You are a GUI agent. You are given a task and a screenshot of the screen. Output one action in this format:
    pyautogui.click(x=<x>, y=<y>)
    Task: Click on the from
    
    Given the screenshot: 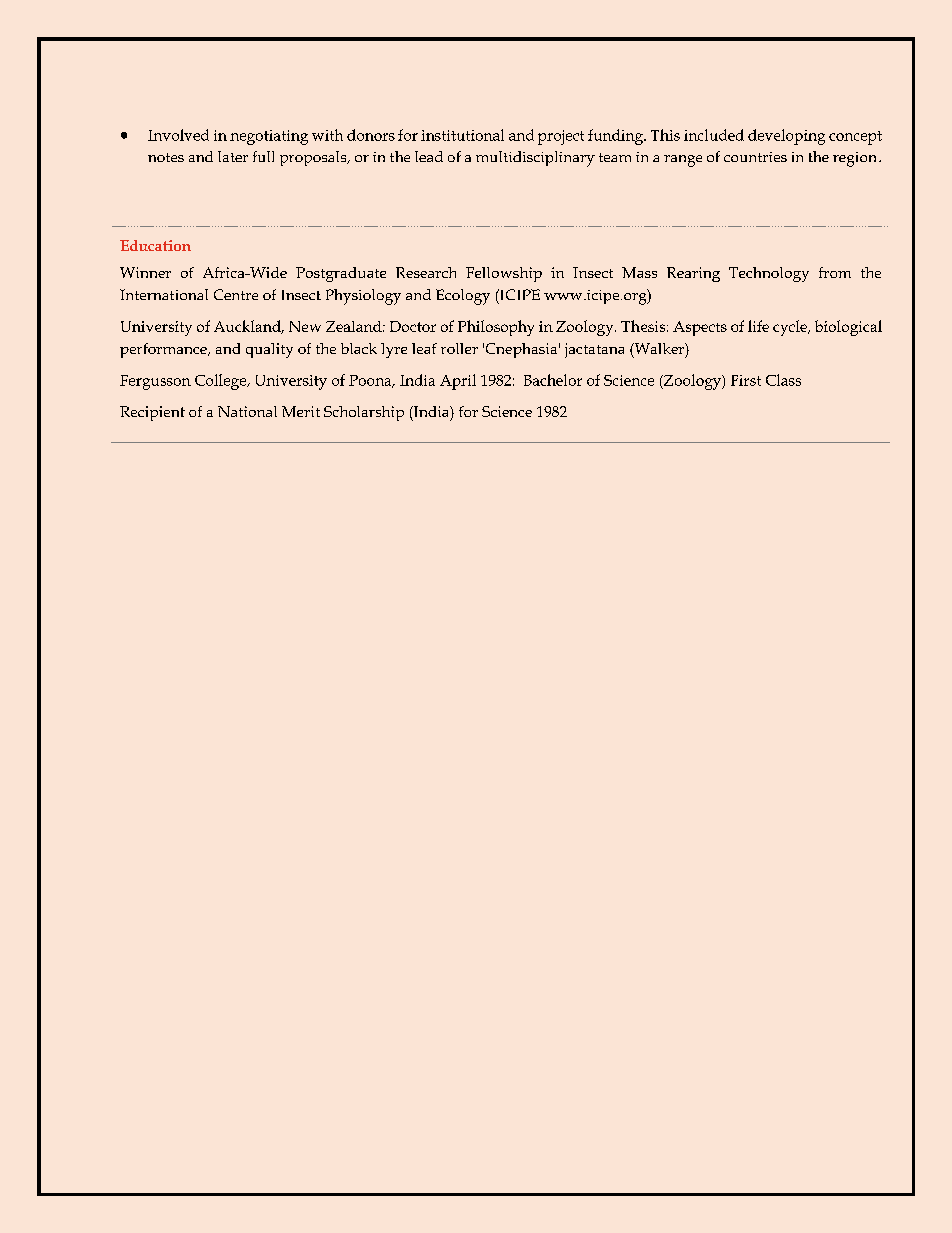 What is the action you would take?
    pyautogui.click(x=835, y=272)
